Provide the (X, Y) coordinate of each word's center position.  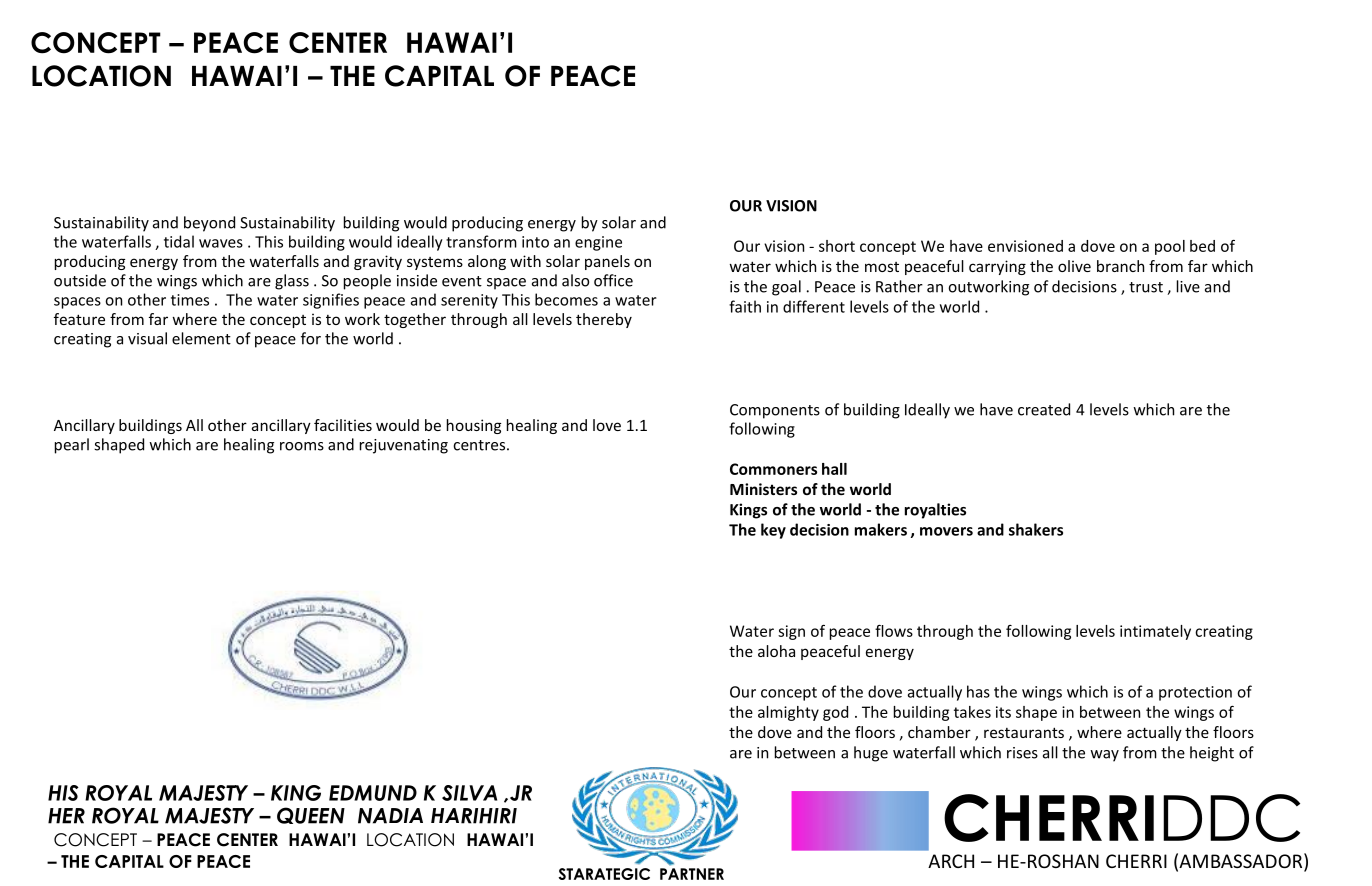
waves (221, 243)
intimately (1155, 632)
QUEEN (311, 815)
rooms (302, 446)
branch (1120, 266)
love (607, 425)
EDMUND (373, 793)
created (1044, 409)
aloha (776, 651)
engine (598, 243)
